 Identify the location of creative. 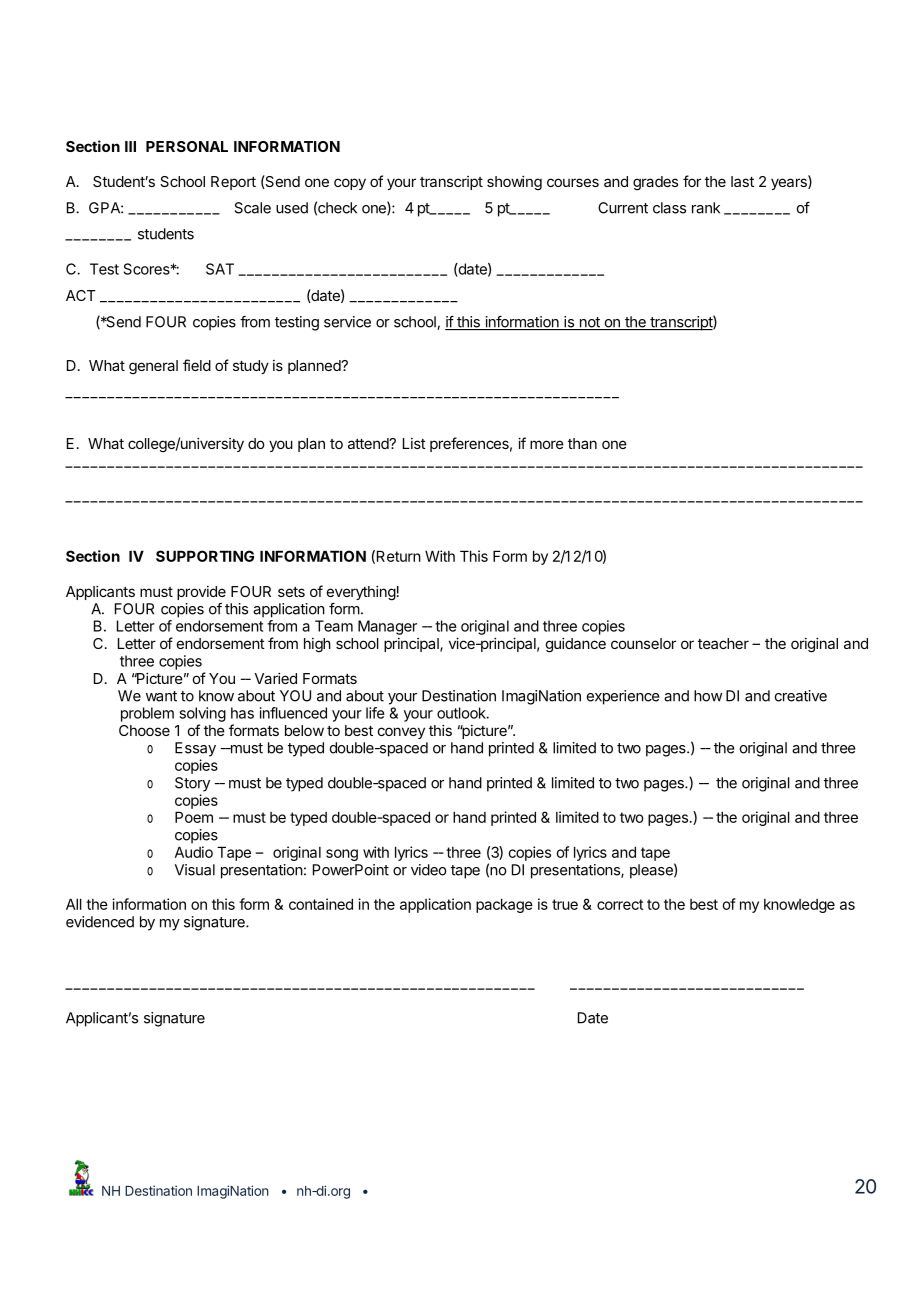
(801, 696).
